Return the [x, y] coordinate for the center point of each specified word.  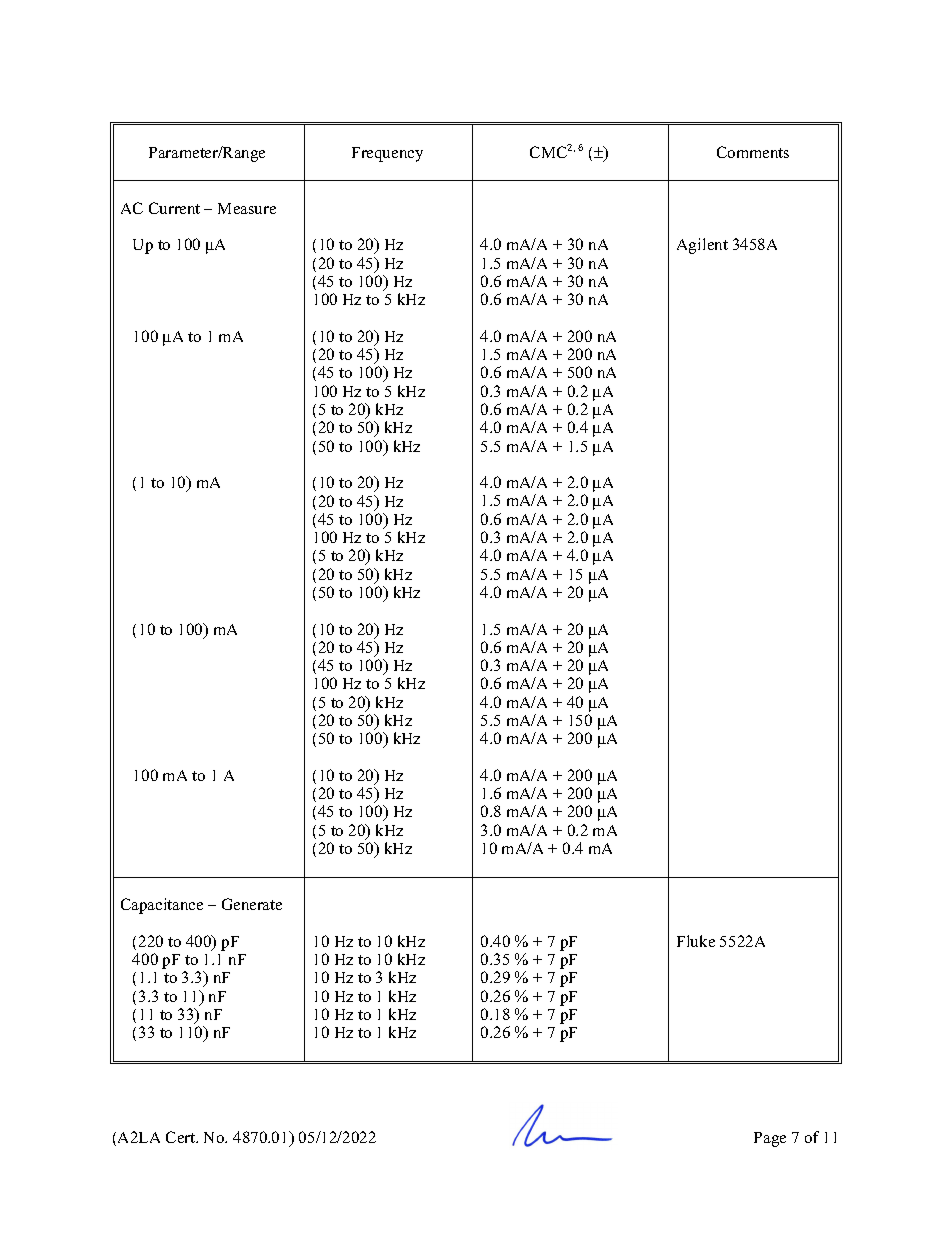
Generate [252, 904]
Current [174, 208]
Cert [182, 1137]
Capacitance [162, 906]
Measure [247, 208]
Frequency [387, 154]
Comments [753, 152]
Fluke [696, 941]
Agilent [702, 246]
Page [770, 1139]
